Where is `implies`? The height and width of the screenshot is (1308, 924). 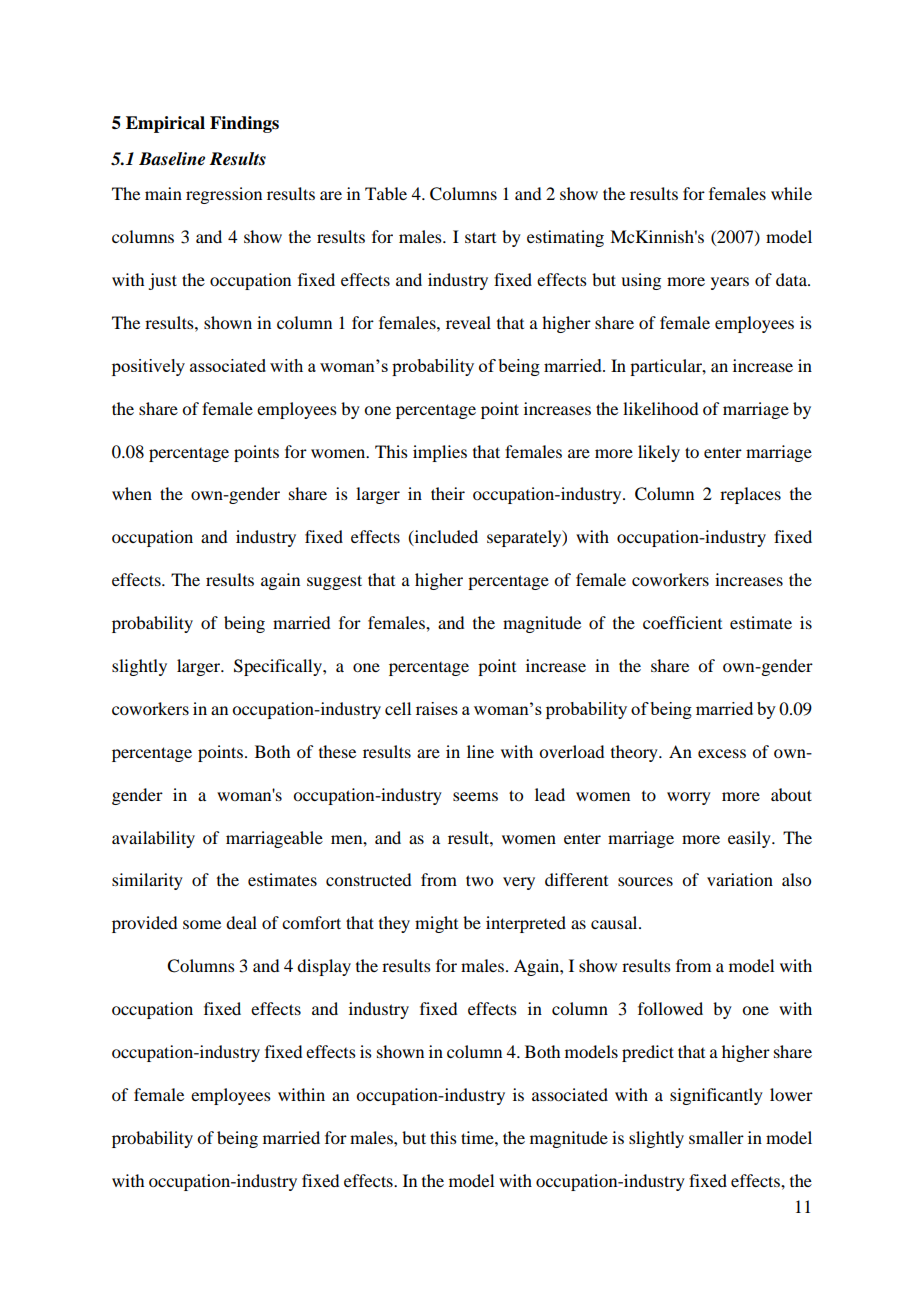 implies is located at coordinates (440, 453).
